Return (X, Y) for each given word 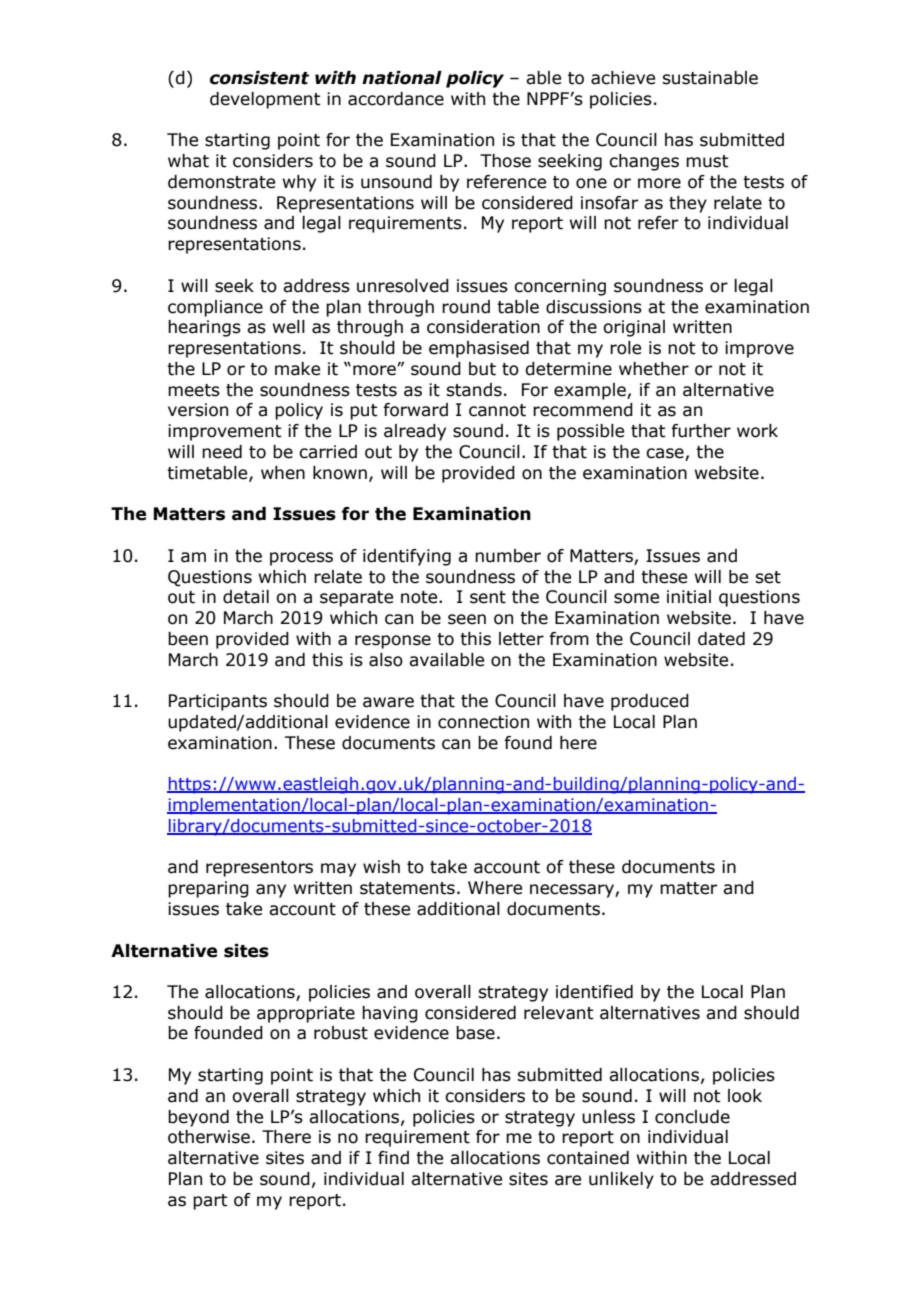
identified (594, 992)
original (634, 328)
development (265, 100)
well (289, 327)
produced (650, 702)
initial (689, 597)
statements (407, 888)
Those (505, 161)
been (188, 639)
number (508, 556)
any (271, 891)
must (707, 161)
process (301, 559)
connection (483, 722)
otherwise (209, 1137)
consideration (483, 327)
